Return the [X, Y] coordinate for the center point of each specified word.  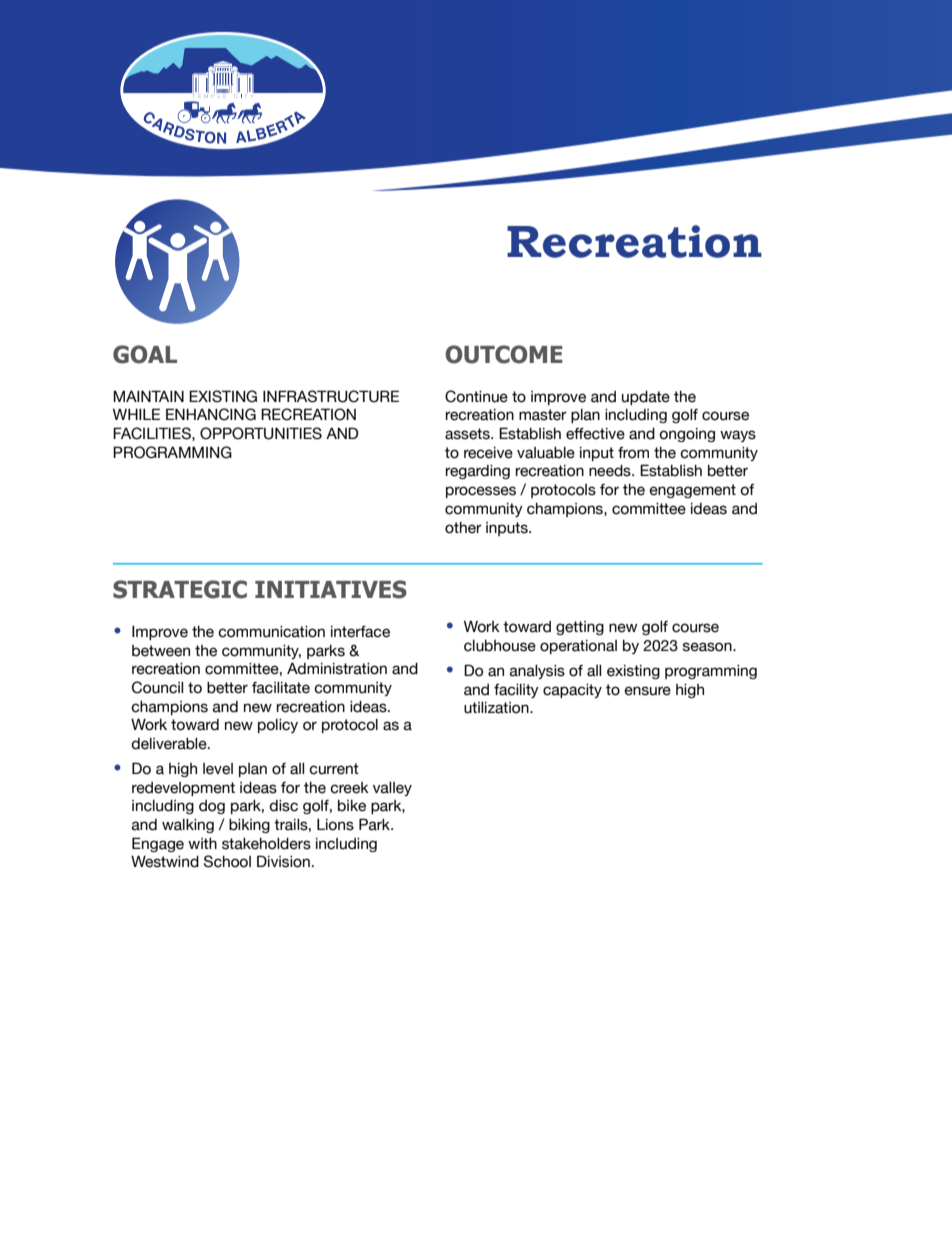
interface [360, 632]
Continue [476, 396]
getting [580, 628]
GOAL [145, 354]
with [202, 843]
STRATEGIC [180, 589]
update [646, 398]
